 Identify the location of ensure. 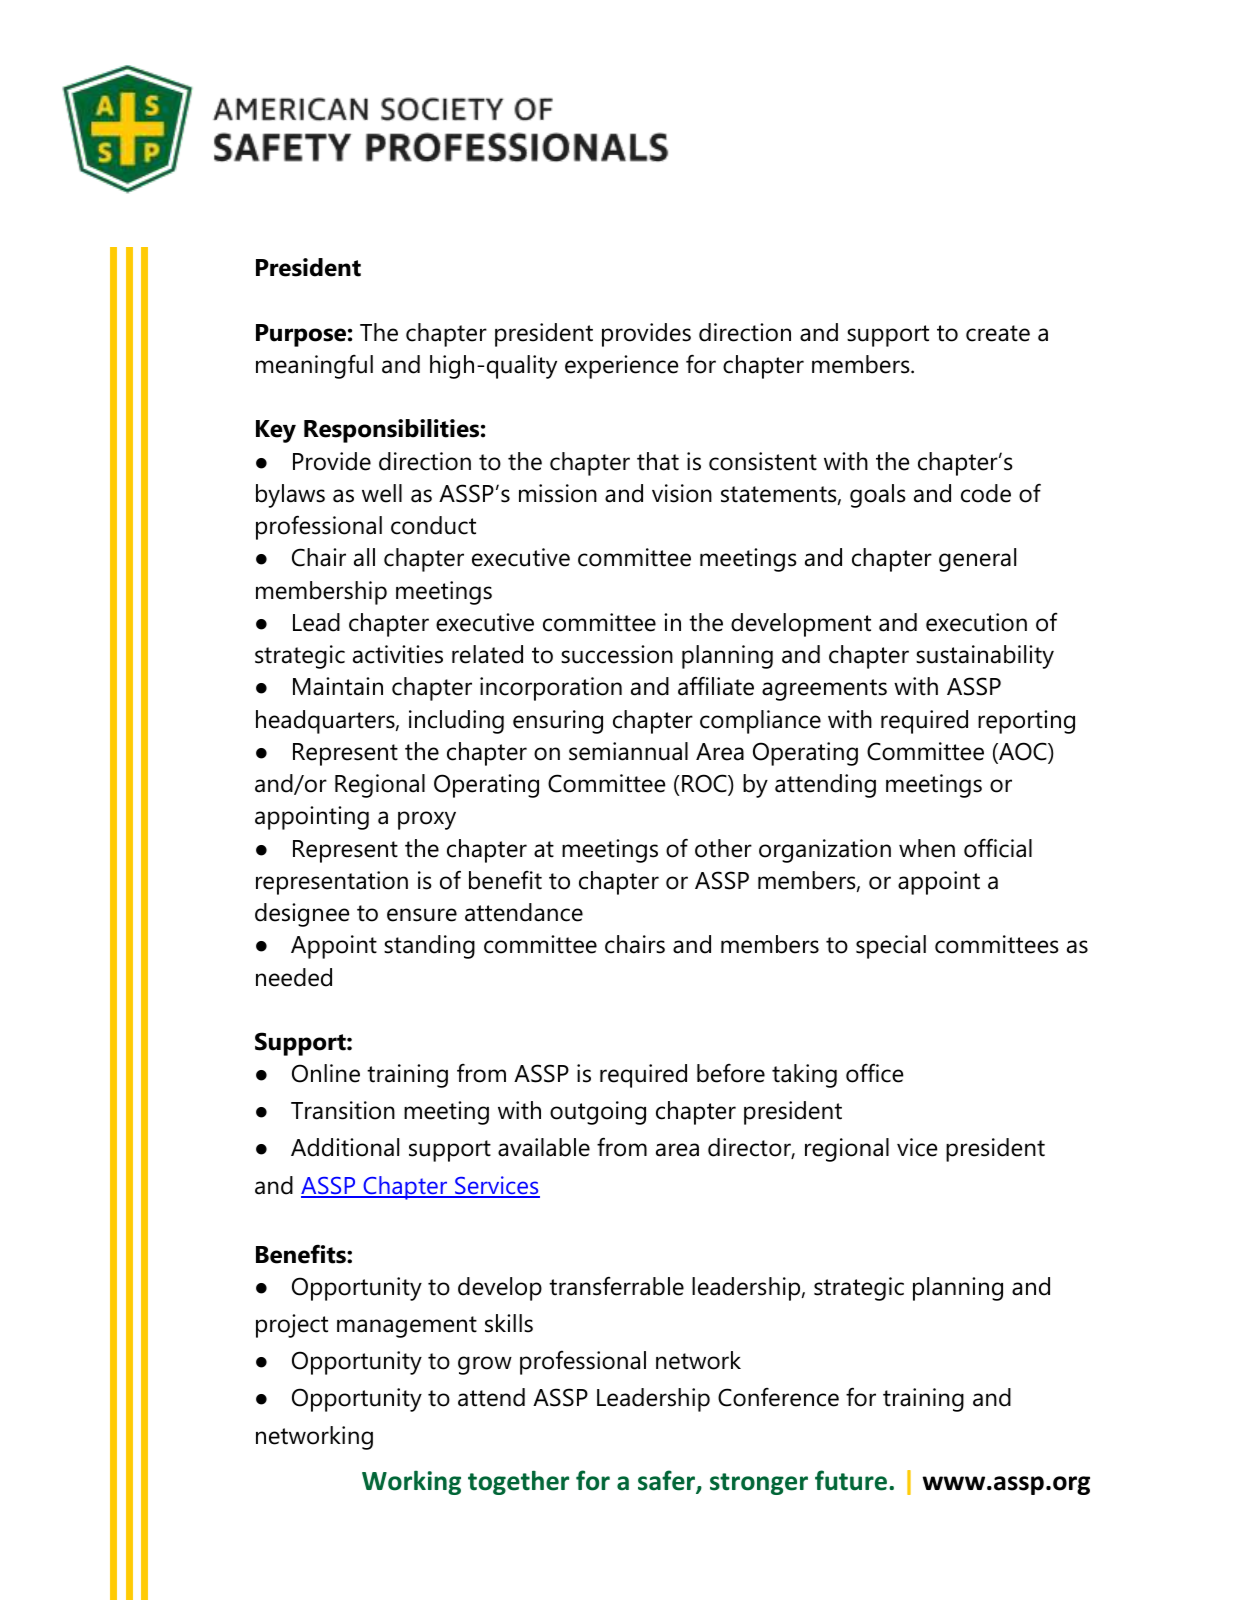
(422, 915).
